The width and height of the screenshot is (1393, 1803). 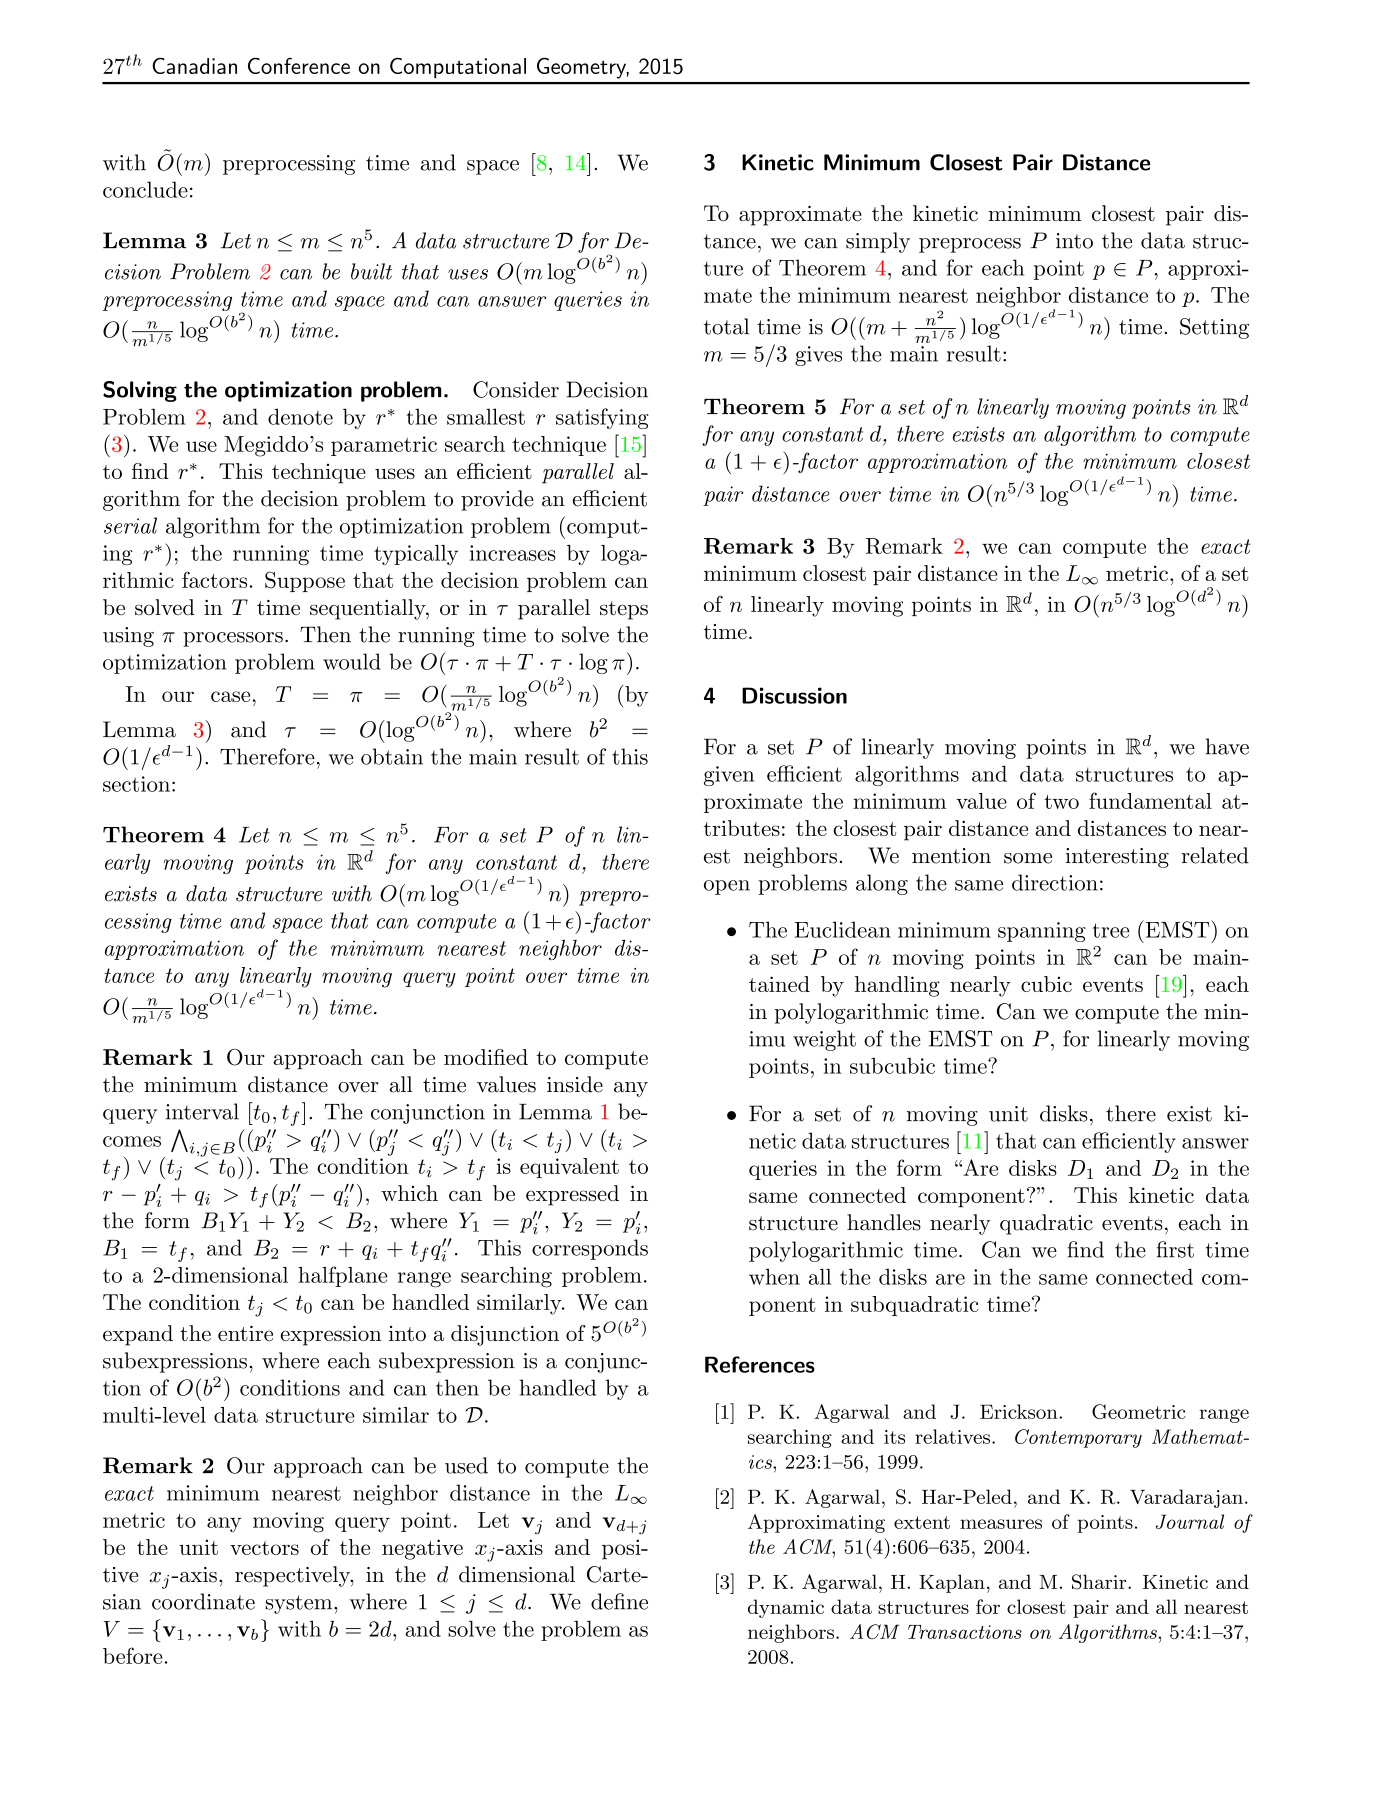 What do you see at coordinates (583, 68) in the screenshot?
I see `Geometry` at bounding box center [583, 68].
